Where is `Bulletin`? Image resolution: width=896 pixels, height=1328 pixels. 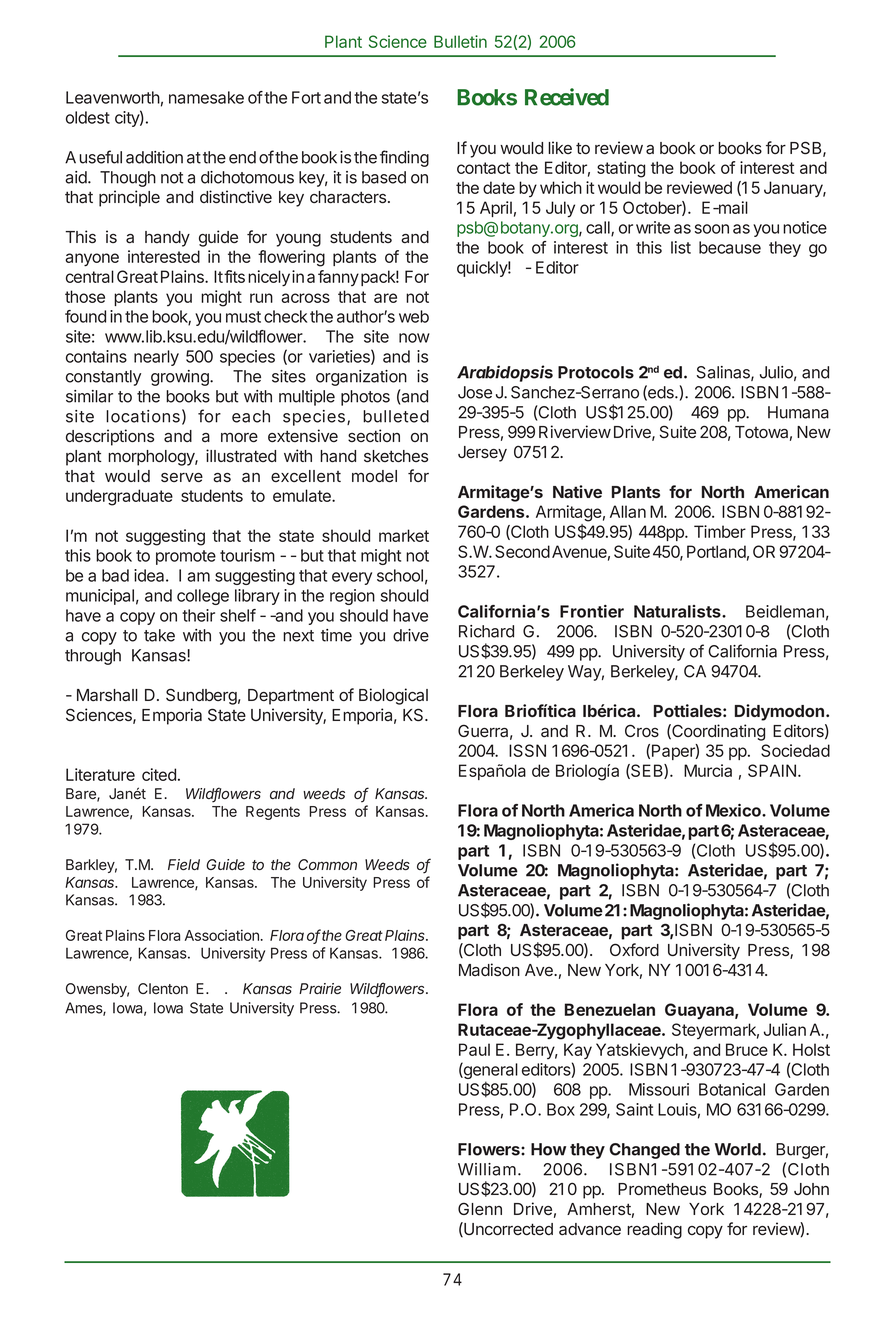 Bulletin is located at coordinates (460, 41).
